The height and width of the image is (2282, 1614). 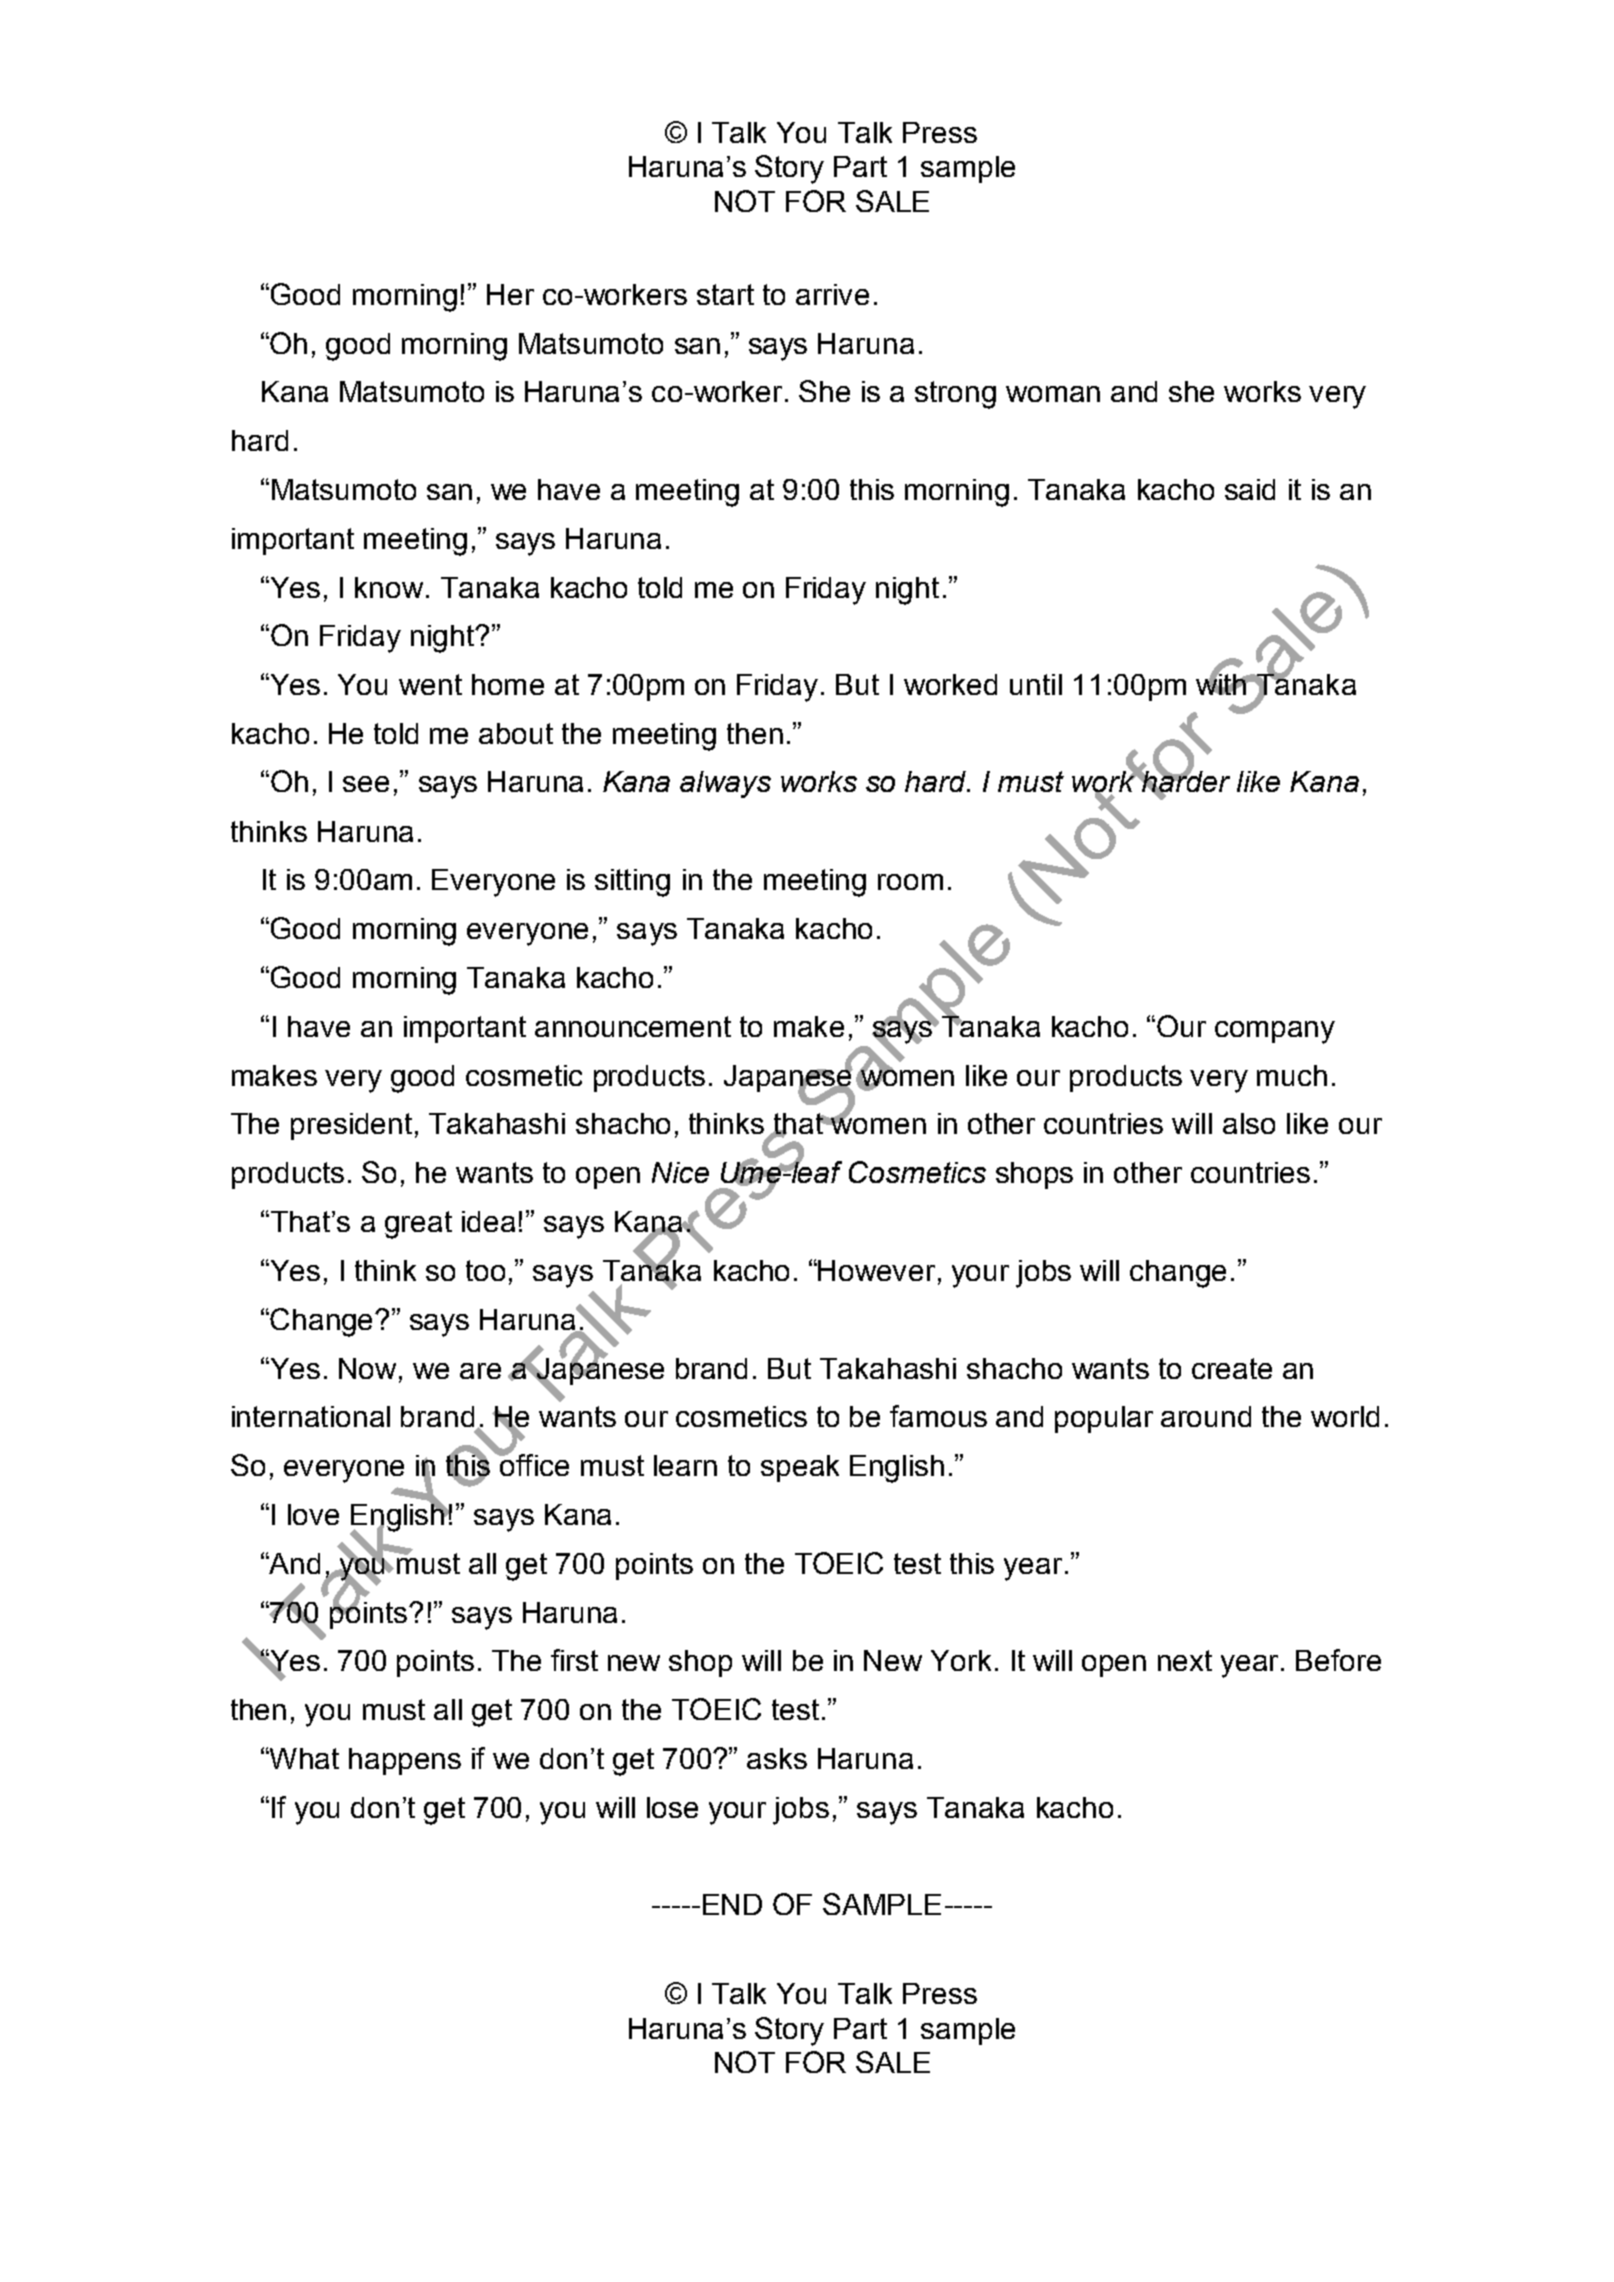 I want to click on happens, so click(x=405, y=1761).
